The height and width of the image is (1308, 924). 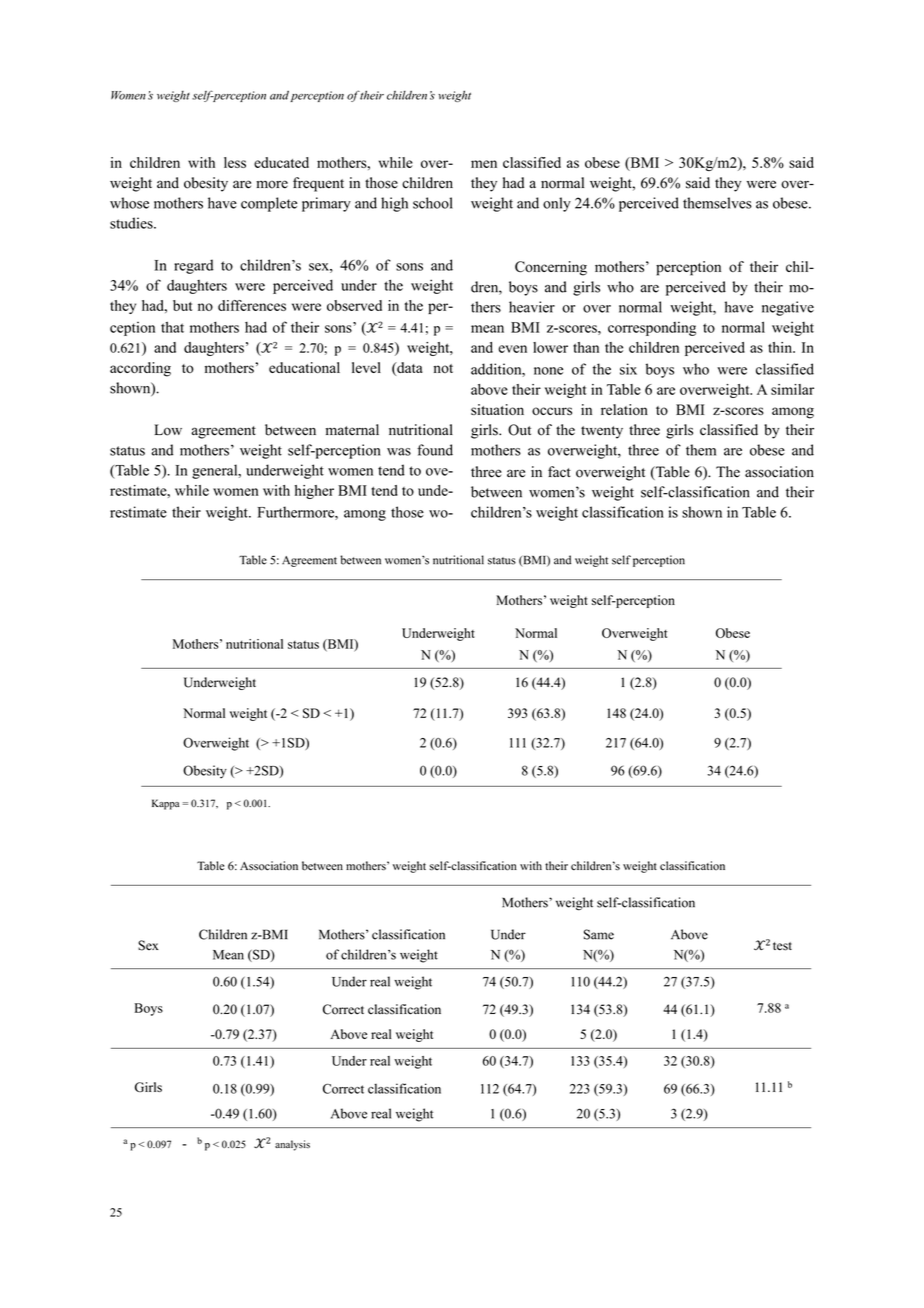 I want to click on school, so click(x=433, y=203).
